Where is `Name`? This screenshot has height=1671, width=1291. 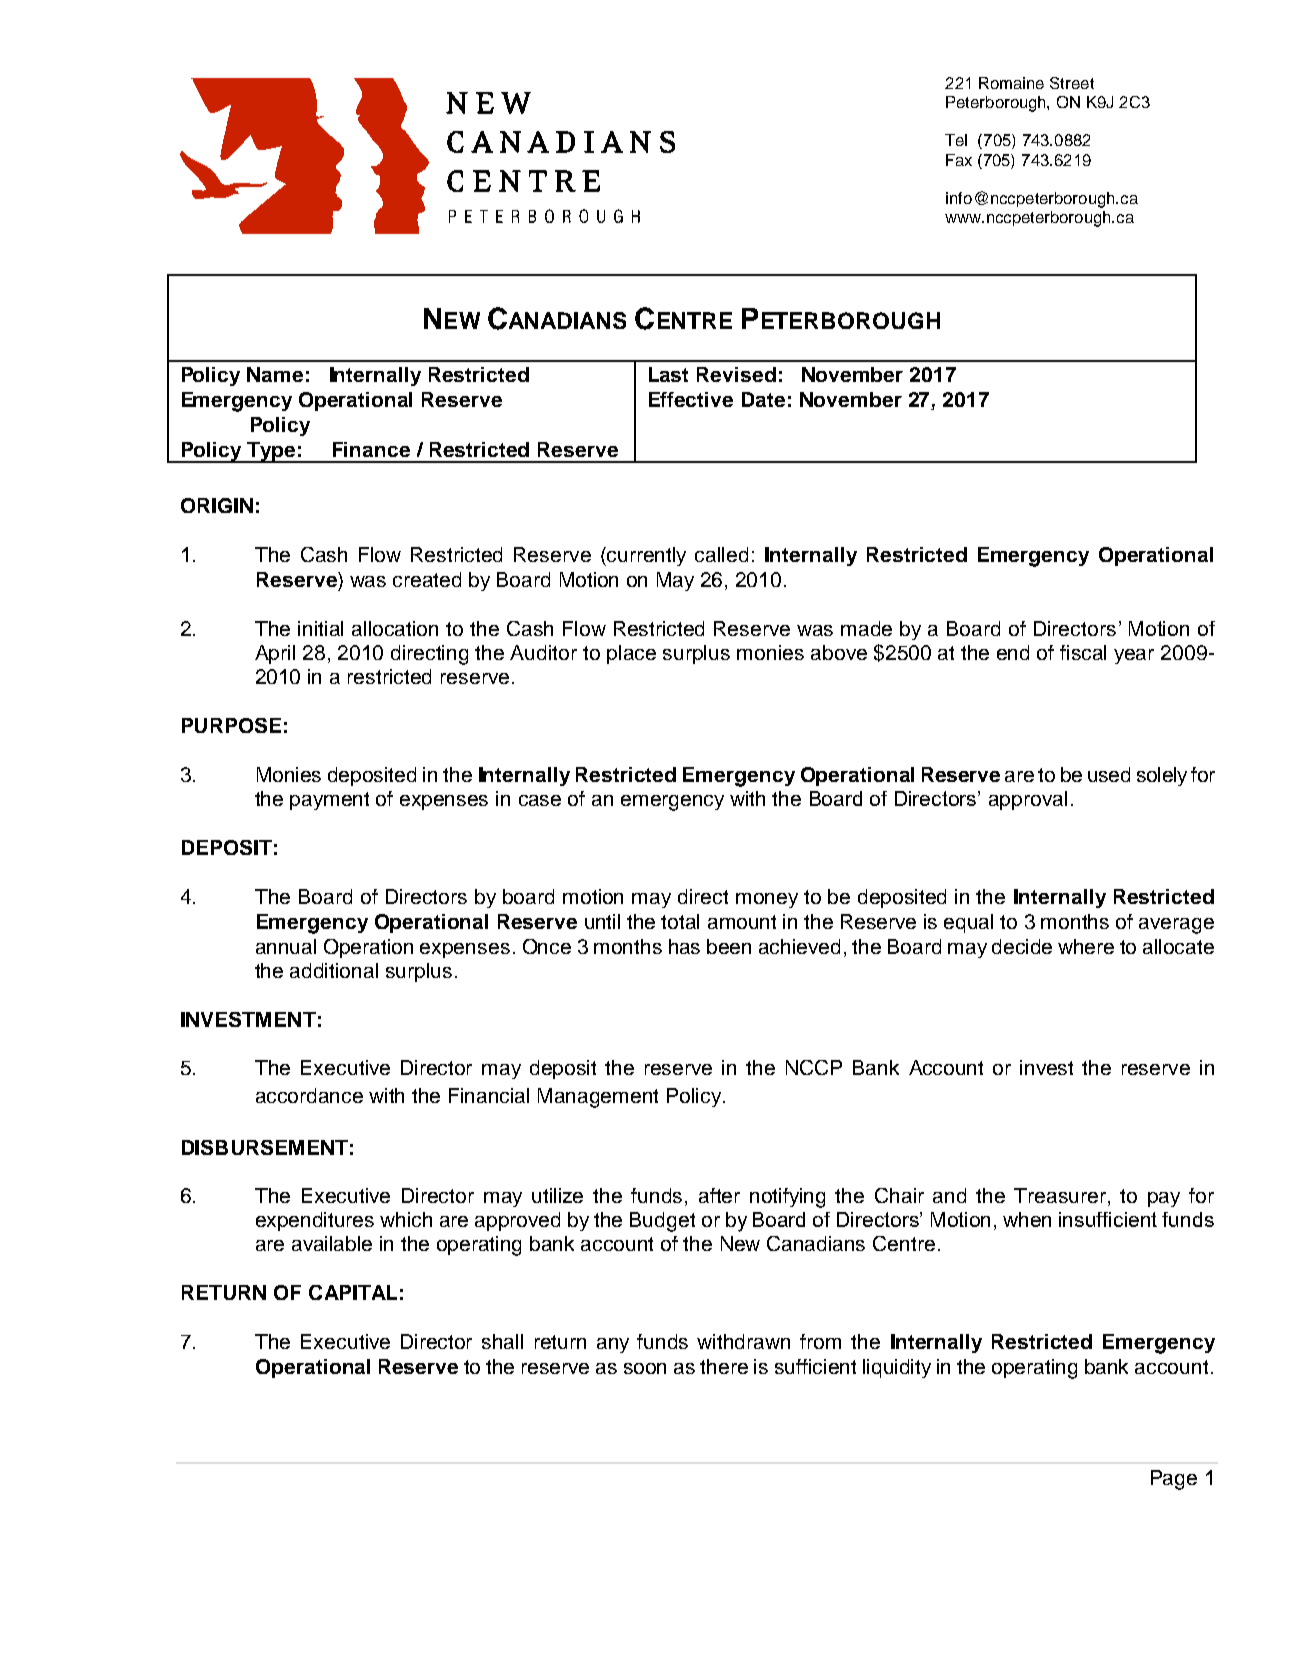
Name is located at coordinates (275, 374).
